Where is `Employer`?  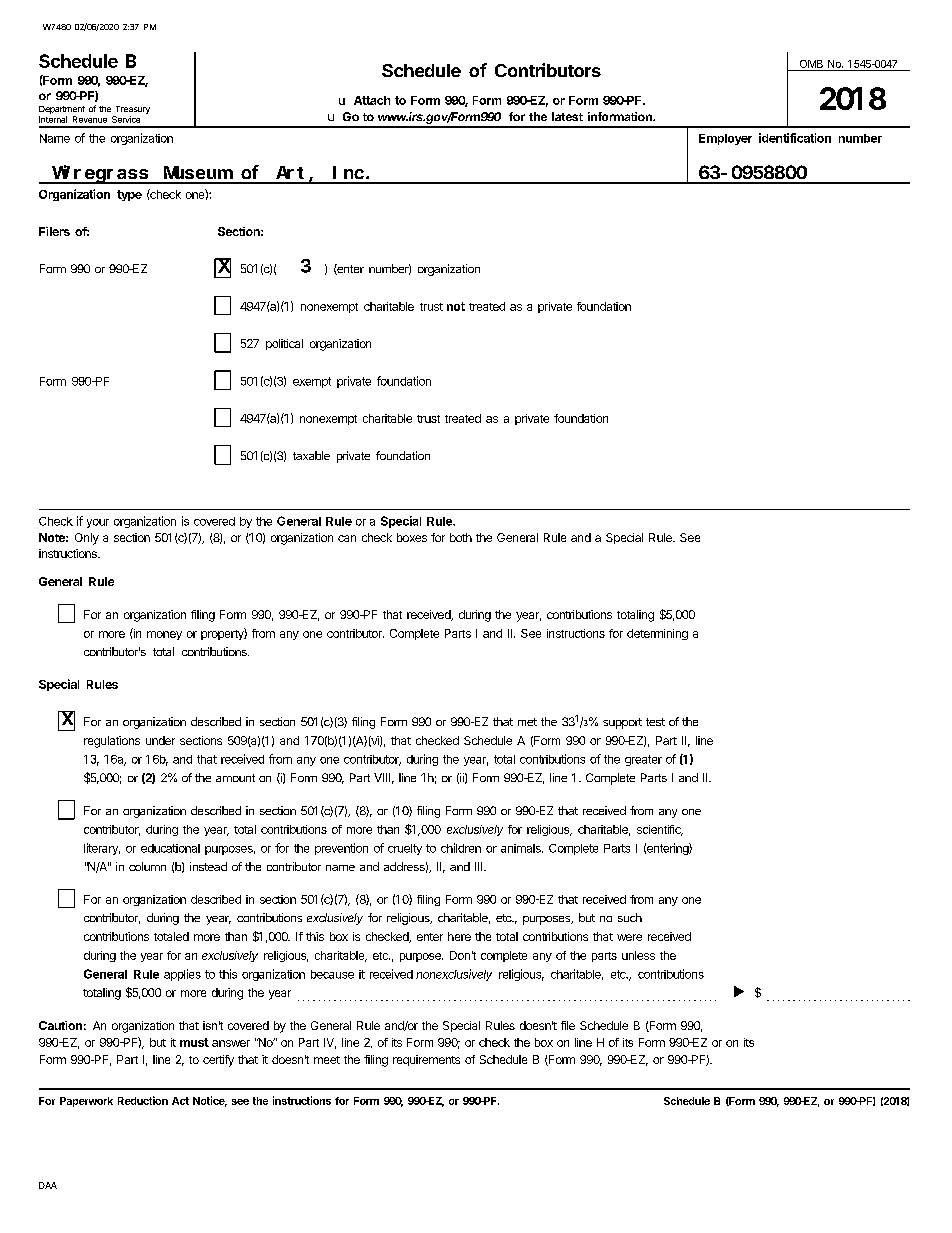 Employer is located at coordinates (725, 139).
